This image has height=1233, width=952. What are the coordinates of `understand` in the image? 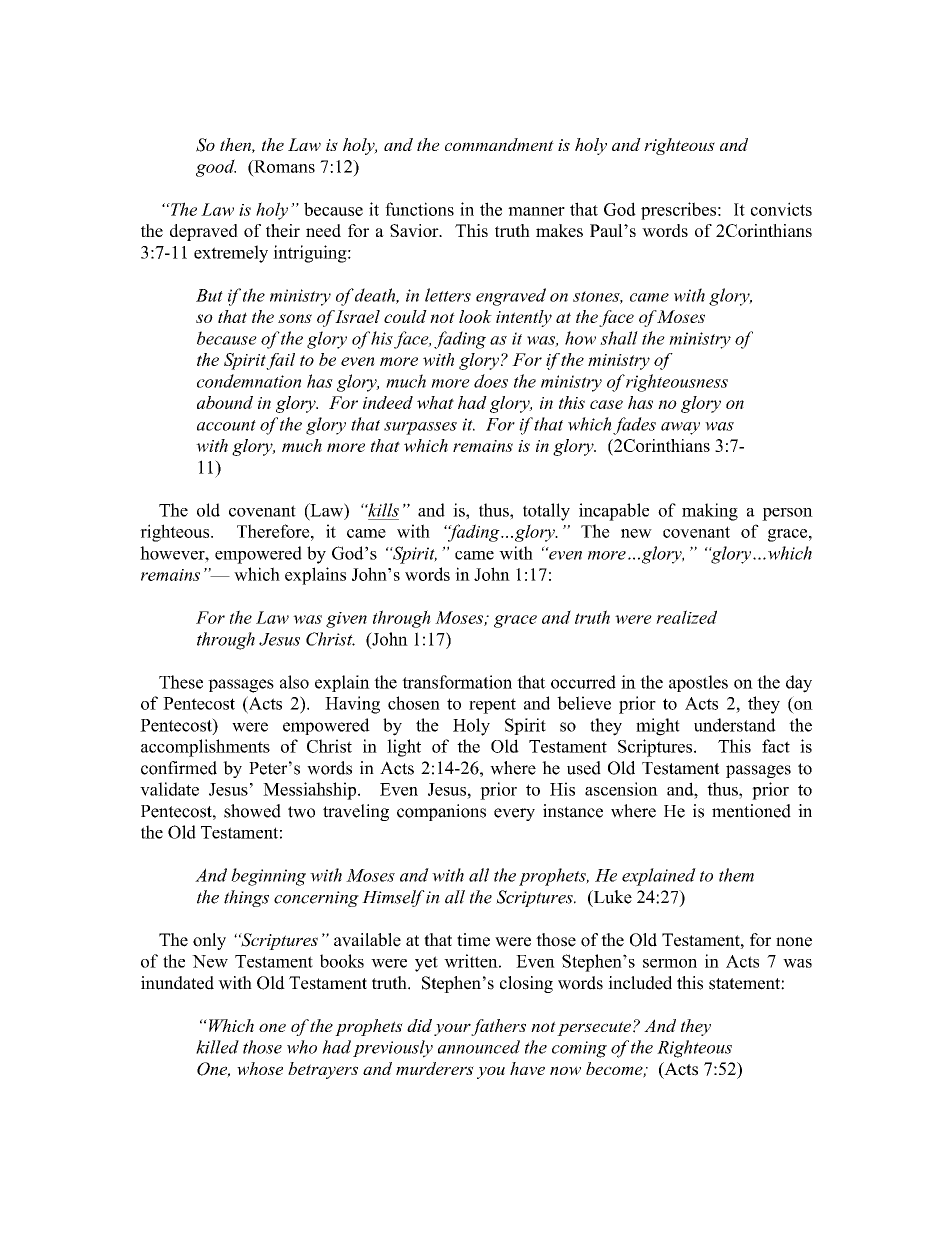 It's located at (735, 725).
